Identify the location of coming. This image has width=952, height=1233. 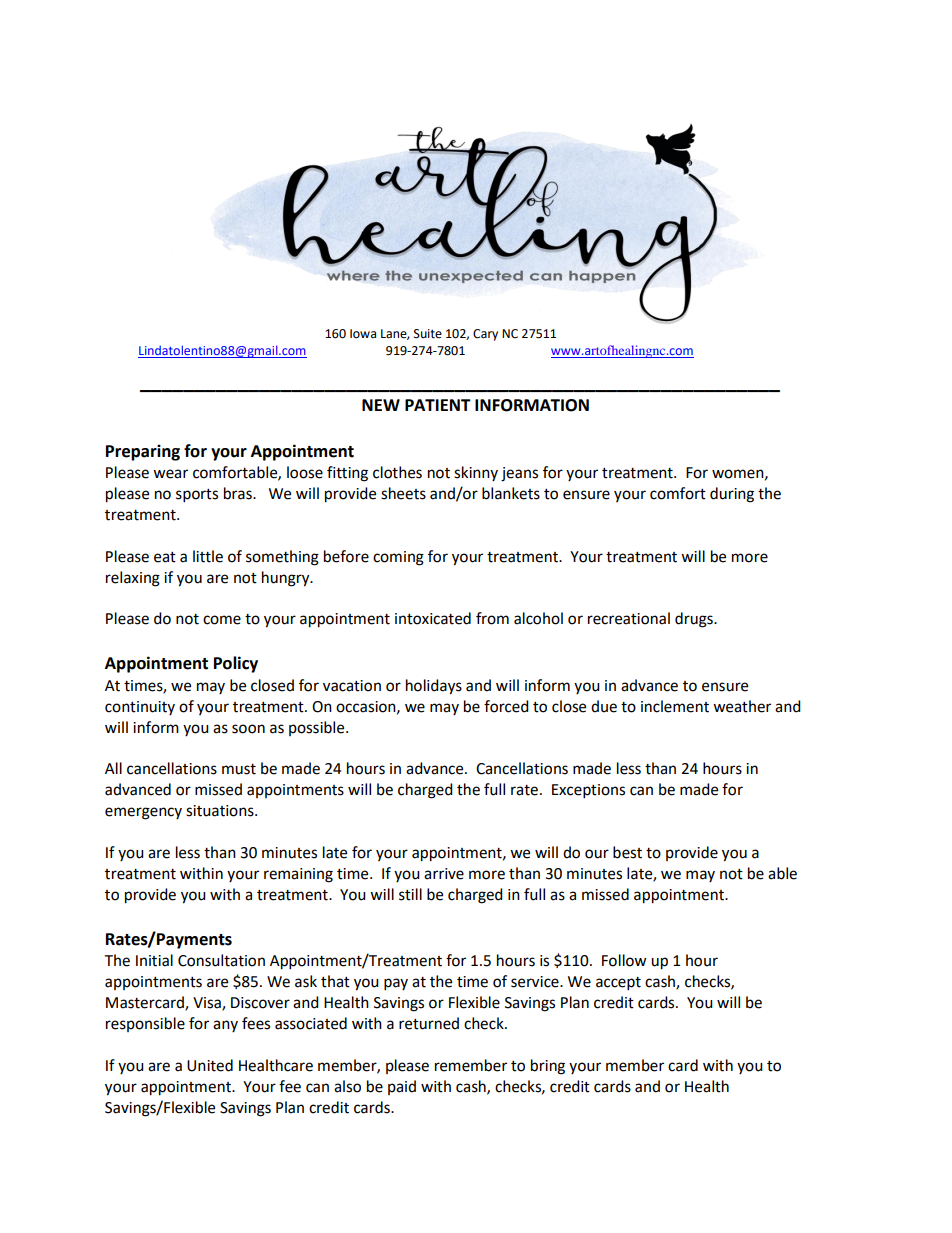
(398, 558).
